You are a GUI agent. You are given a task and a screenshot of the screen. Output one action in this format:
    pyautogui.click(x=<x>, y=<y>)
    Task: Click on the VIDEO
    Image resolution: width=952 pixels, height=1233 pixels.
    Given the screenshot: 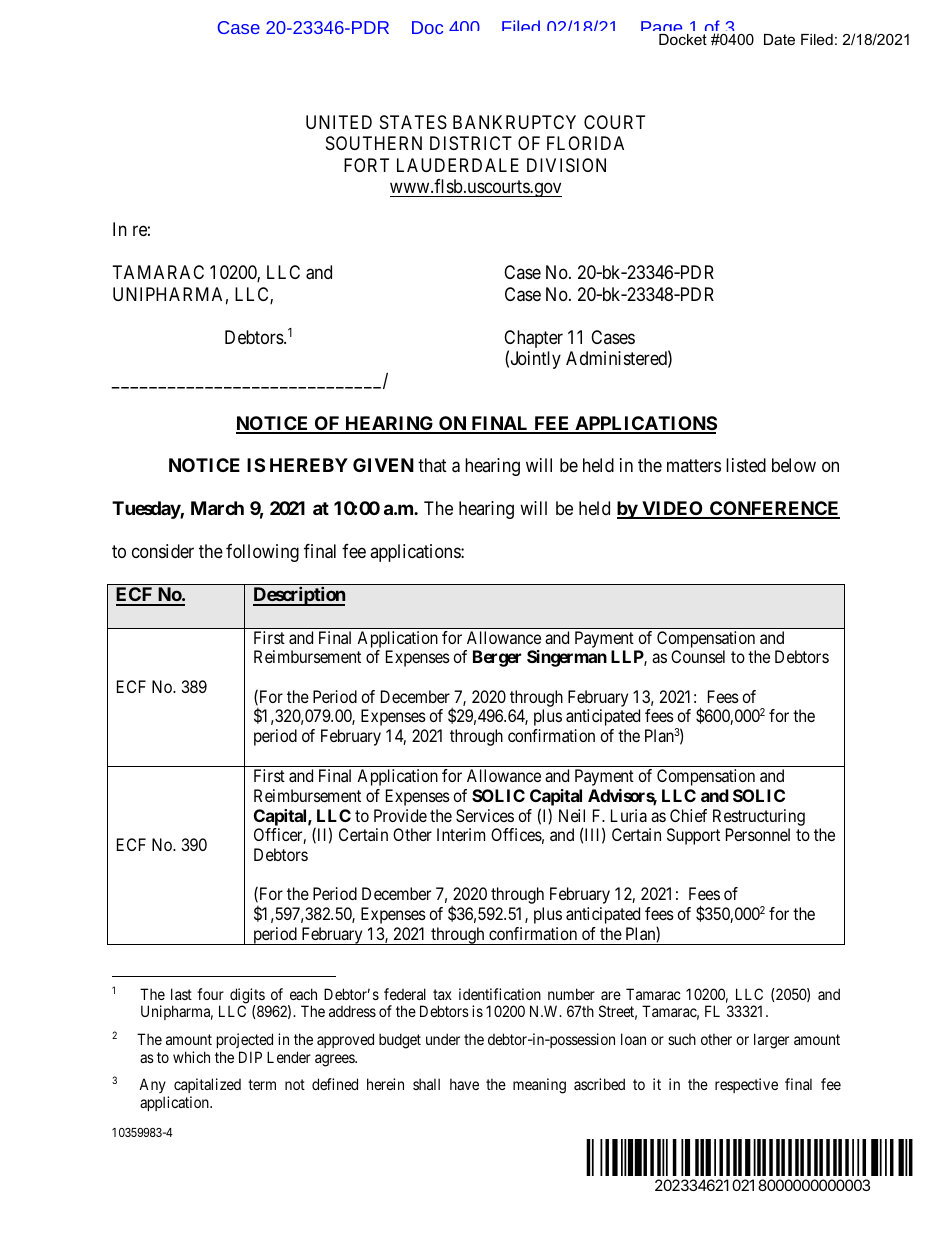 What is the action you would take?
    pyautogui.click(x=672, y=509)
